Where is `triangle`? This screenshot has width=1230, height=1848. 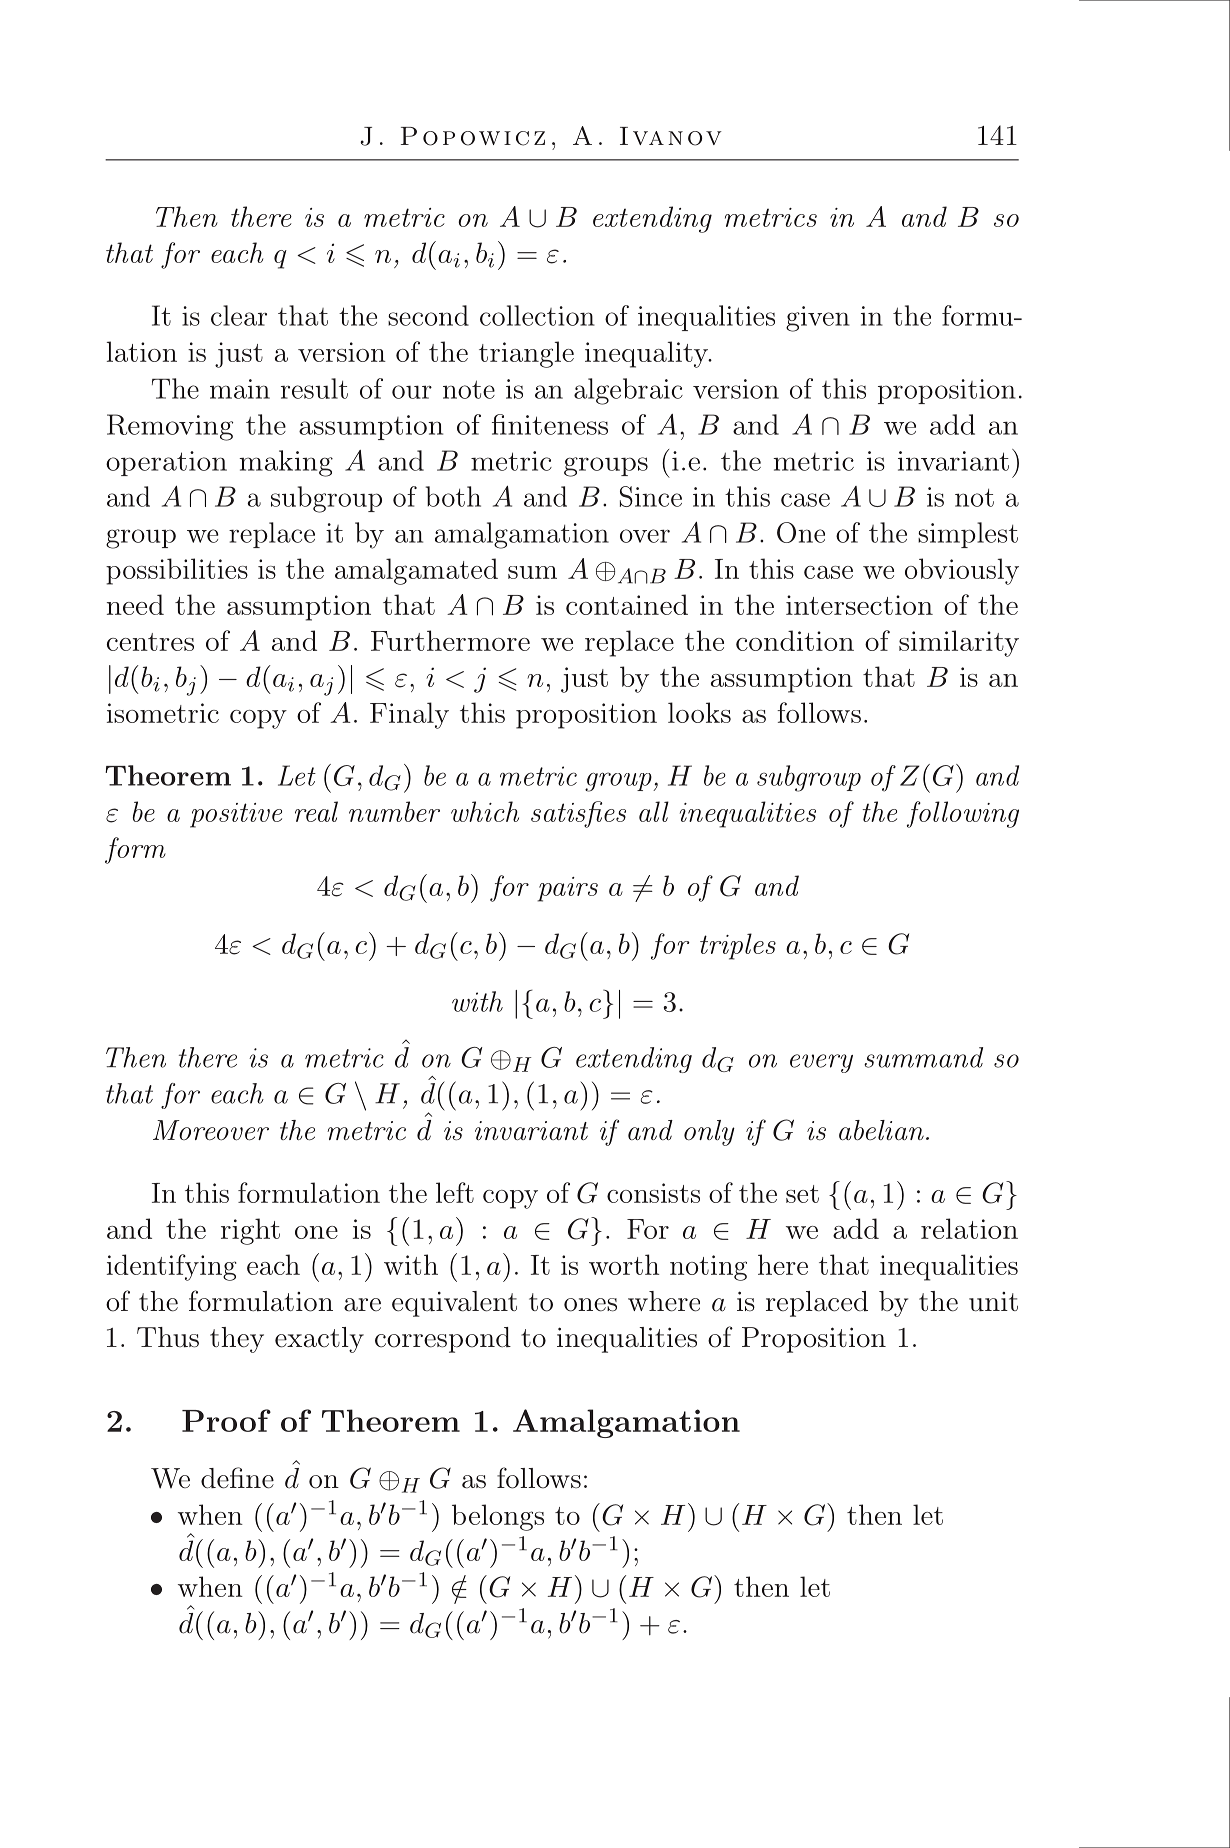
triangle is located at coordinates (526, 354).
